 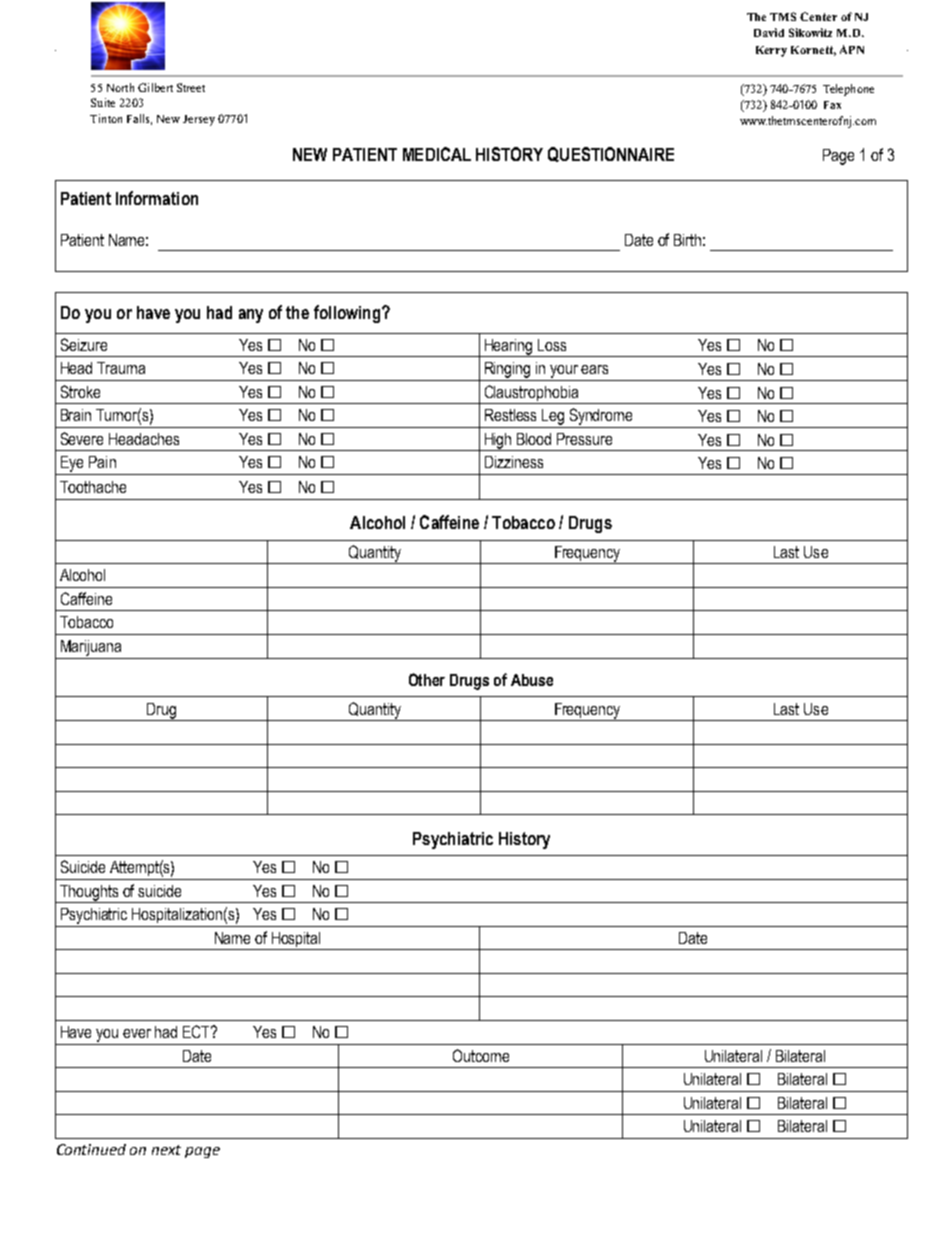 I want to click on Gilbert, so click(x=155, y=87).
